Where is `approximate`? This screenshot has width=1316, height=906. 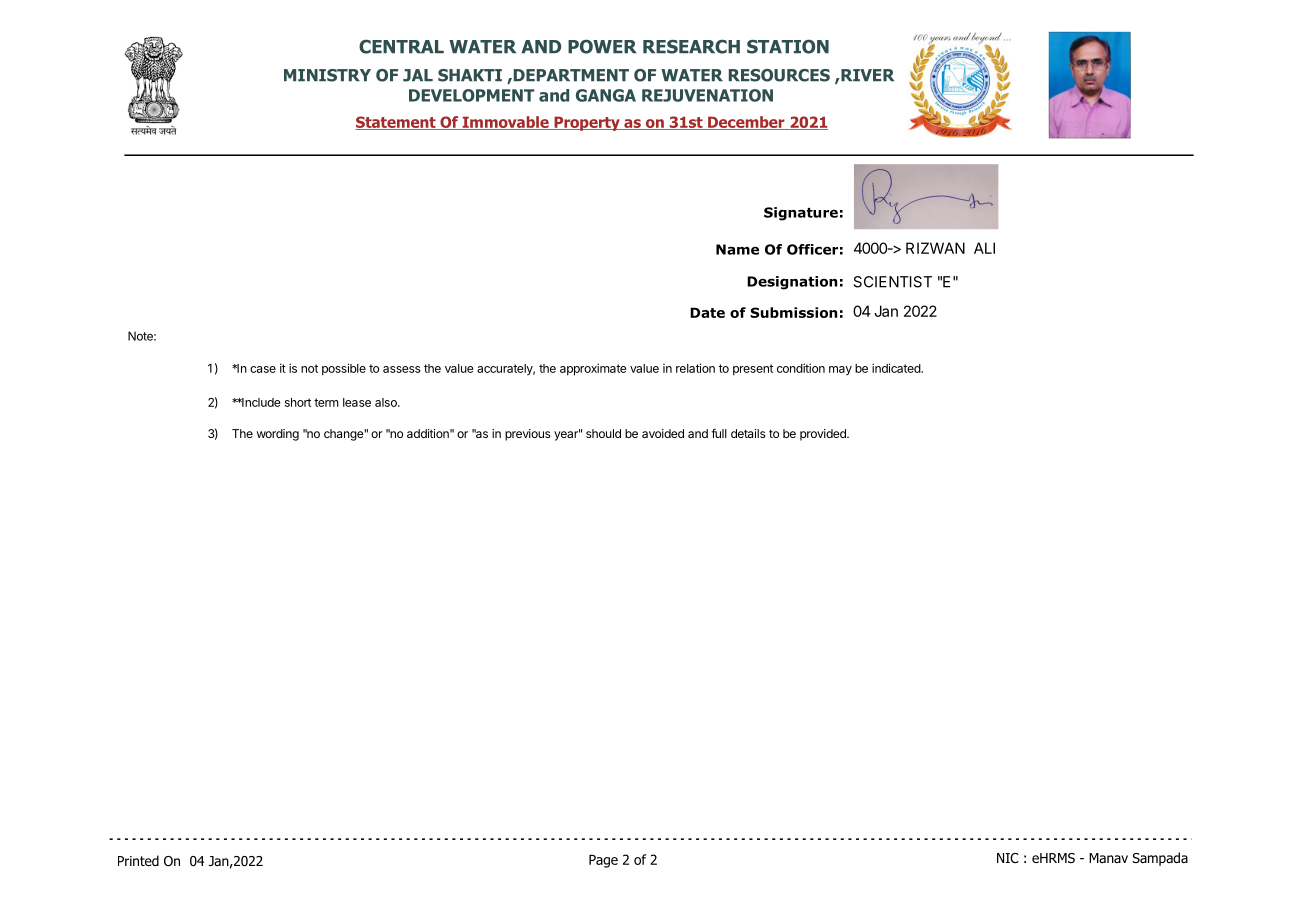
approximate is located at coordinates (593, 369).
